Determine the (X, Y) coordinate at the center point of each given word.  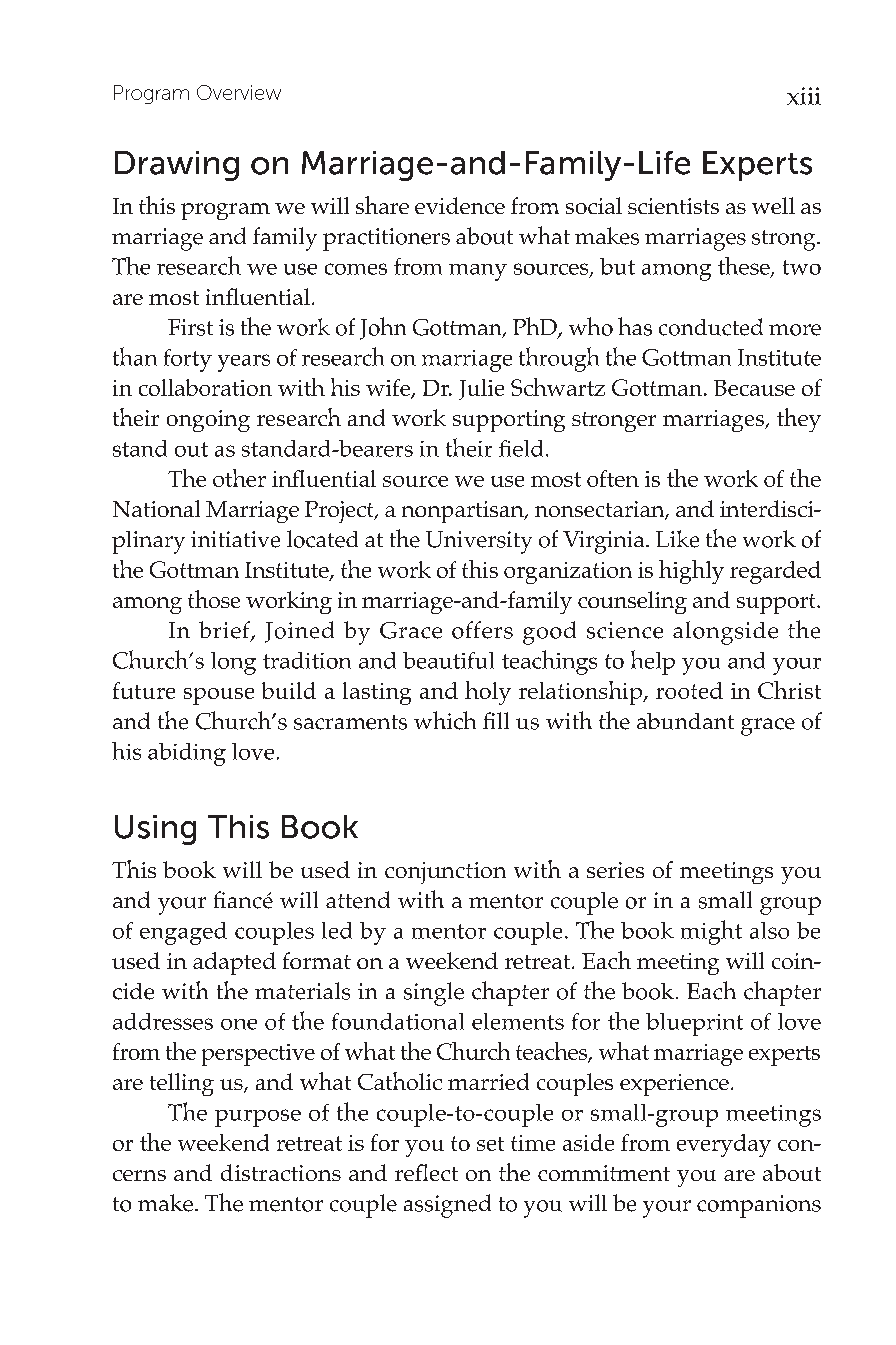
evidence (460, 205)
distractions (281, 1172)
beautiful (448, 660)
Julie (481, 389)
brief (225, 631)
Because (754, 388)
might (711, 932)
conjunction (445, 873)
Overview (239, 92)
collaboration (205, 387)
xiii (804, 96)
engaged (183, 933)
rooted (689, 690)
